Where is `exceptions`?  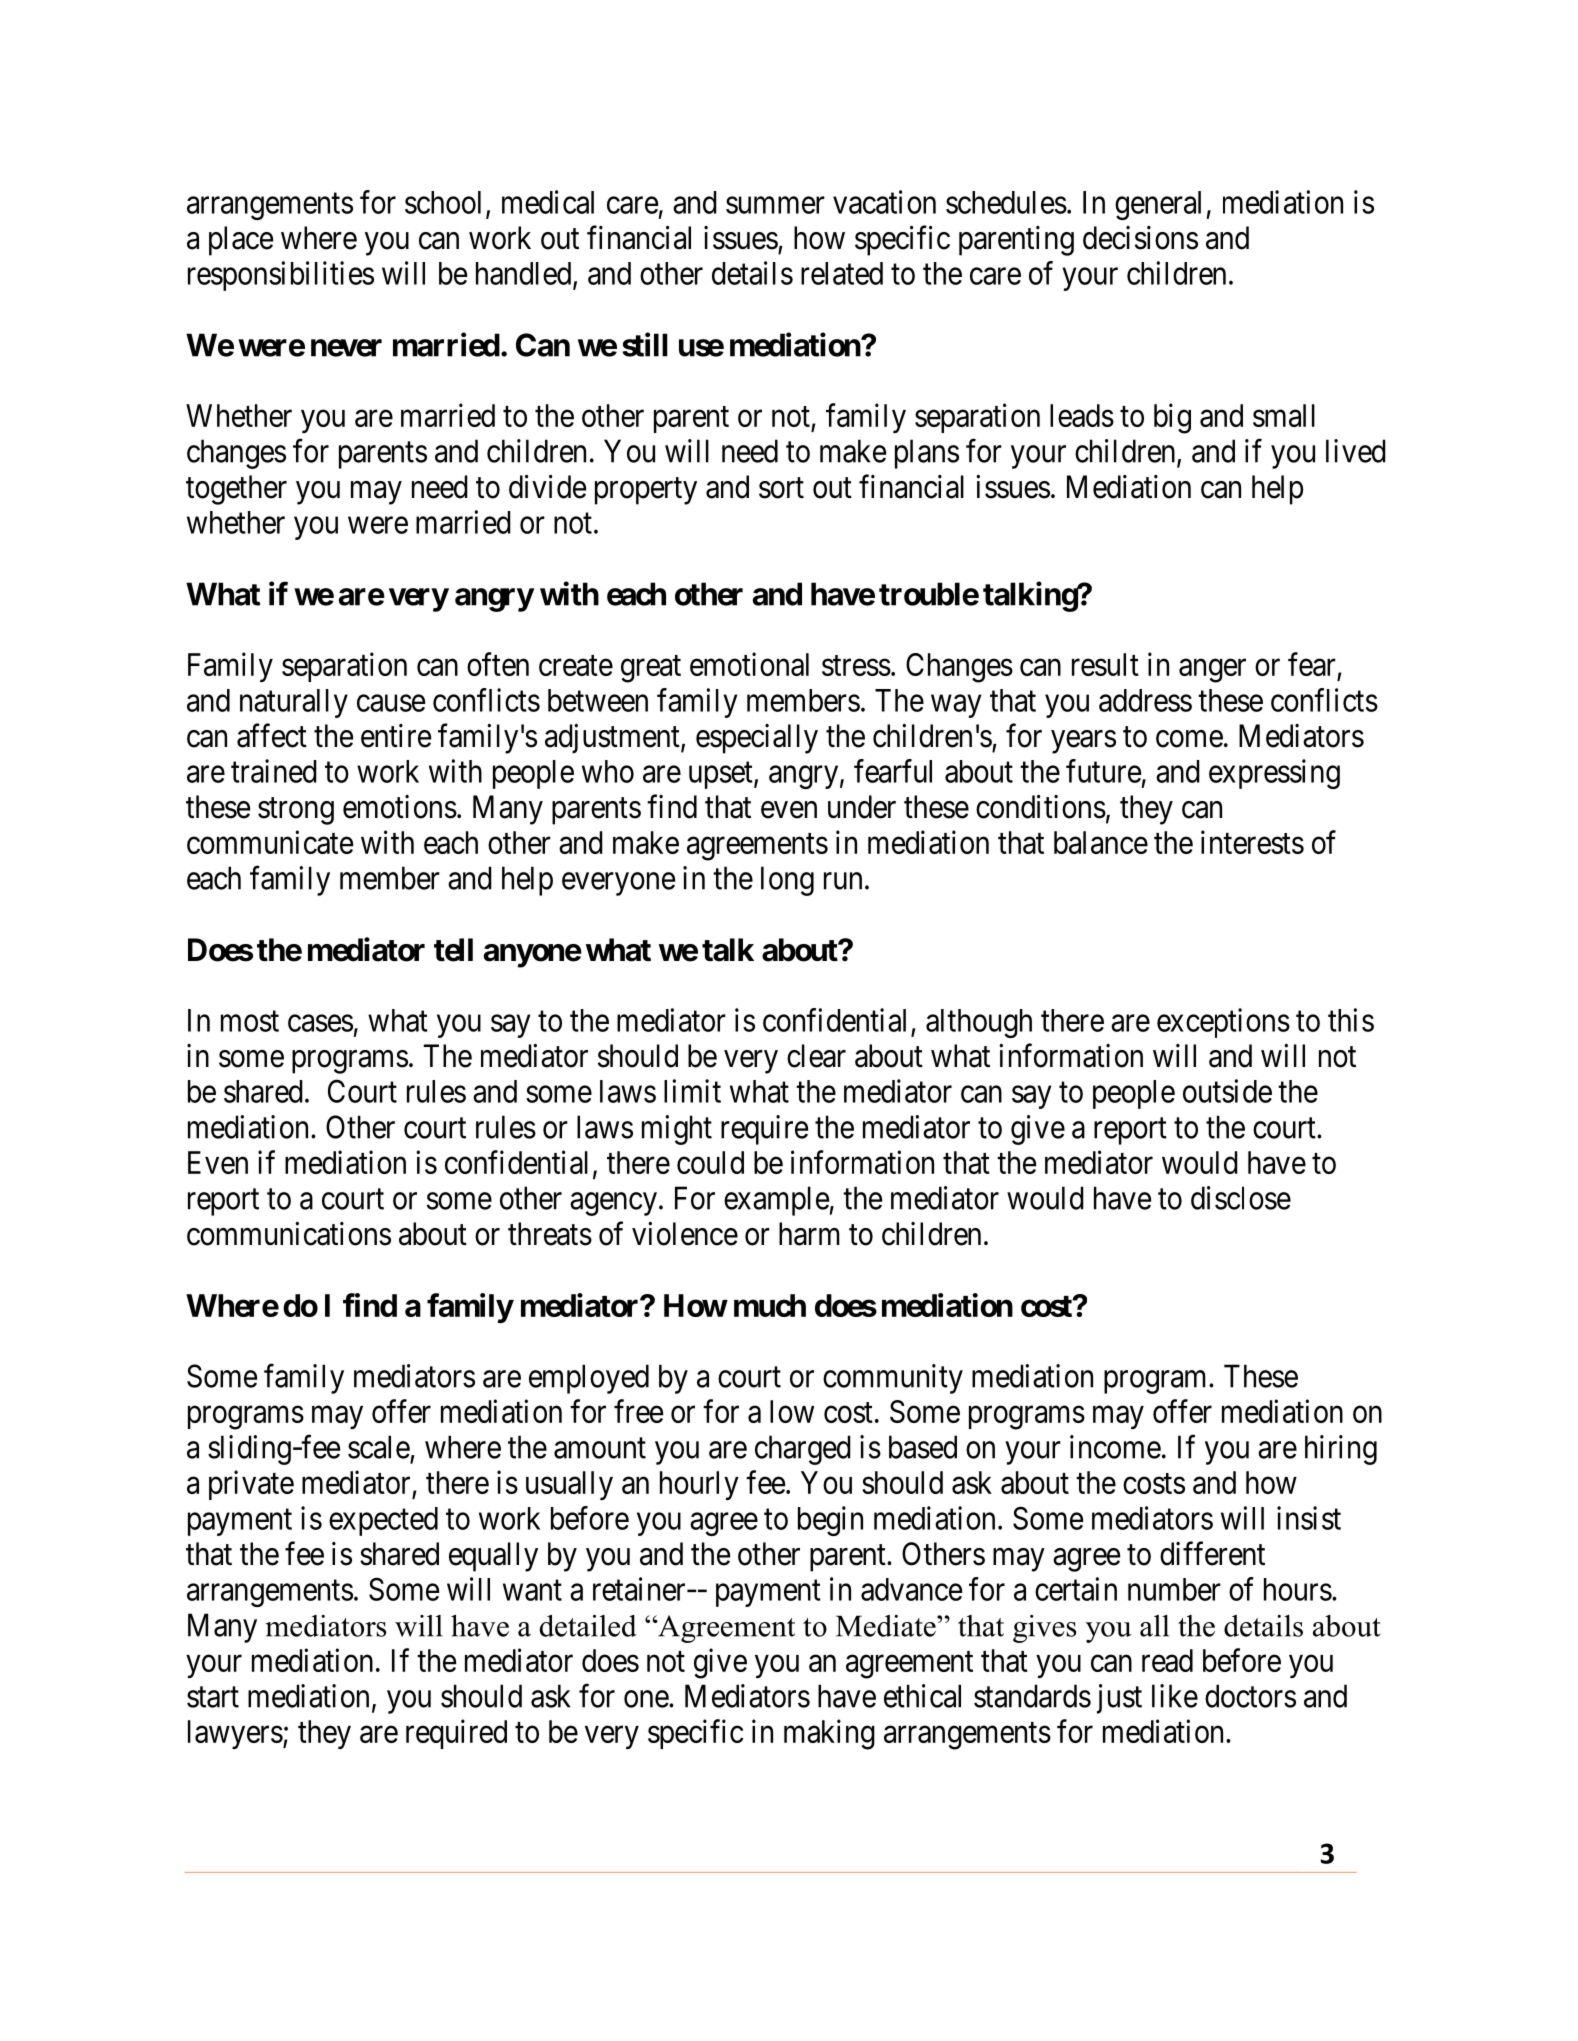
exceptions is located at coordinates (1223, 1023).
